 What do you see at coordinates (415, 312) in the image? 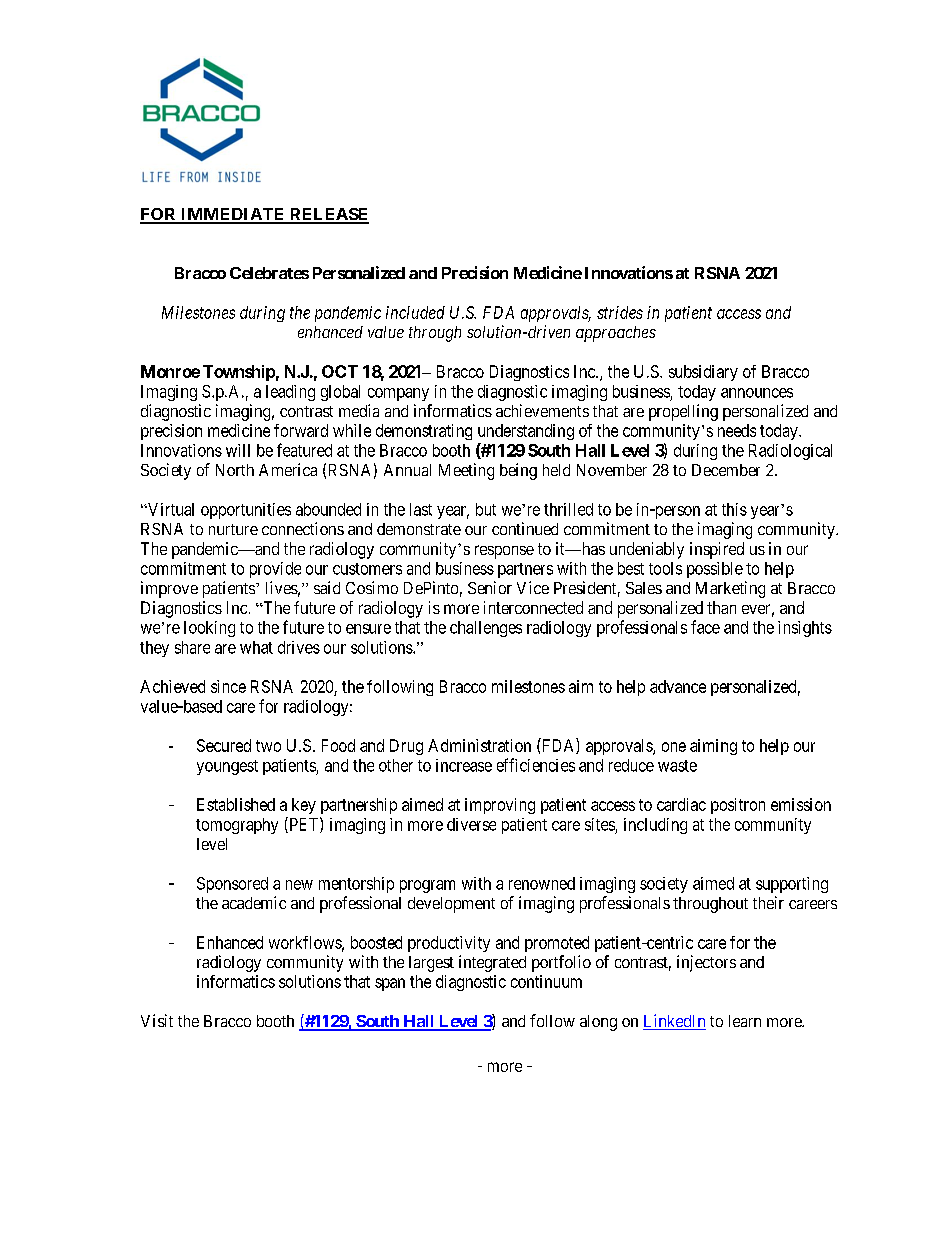
I see `included` at bounding box center [415, 312].
